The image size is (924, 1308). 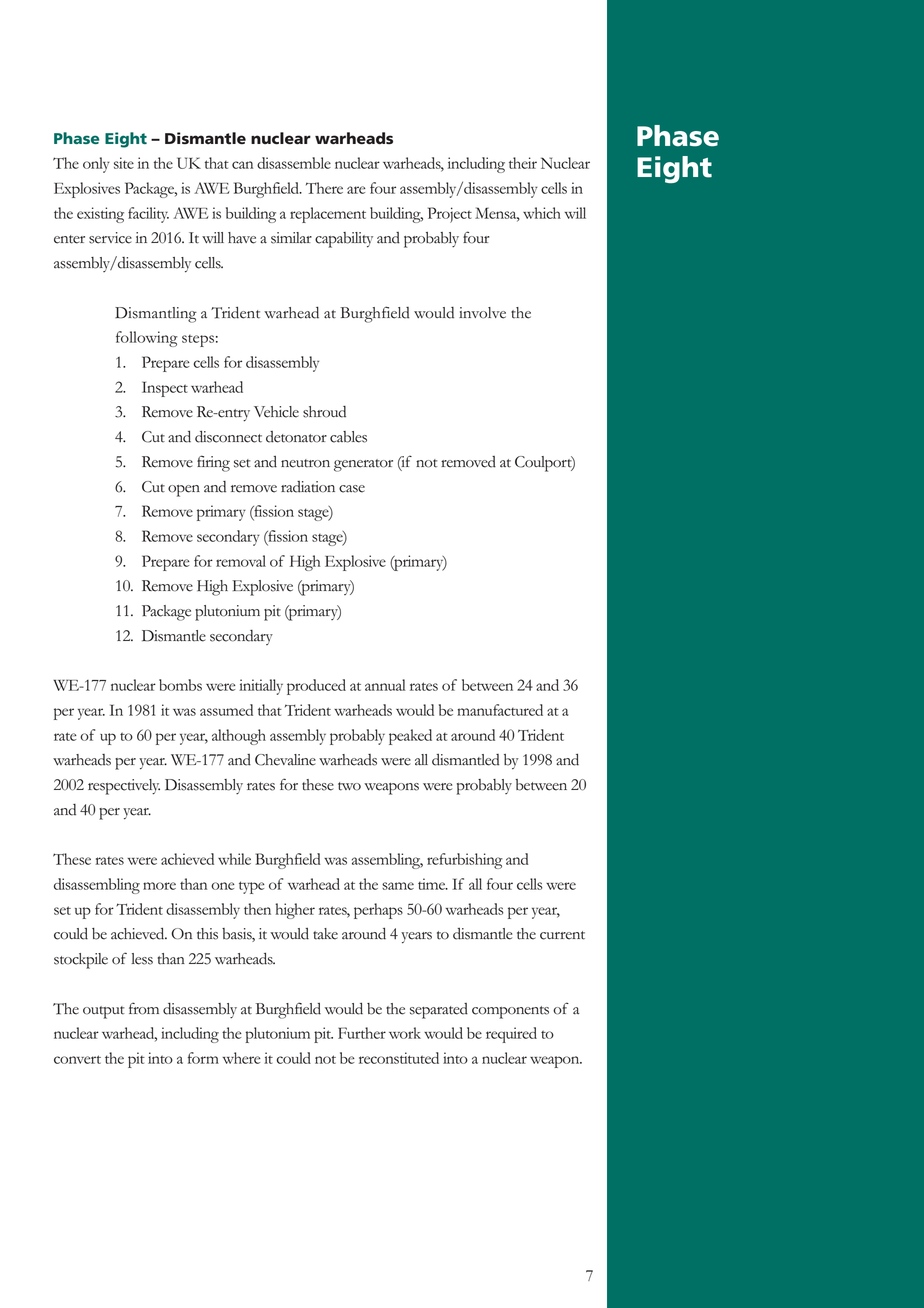 I want to click on their, so click(x=523, y=163).
